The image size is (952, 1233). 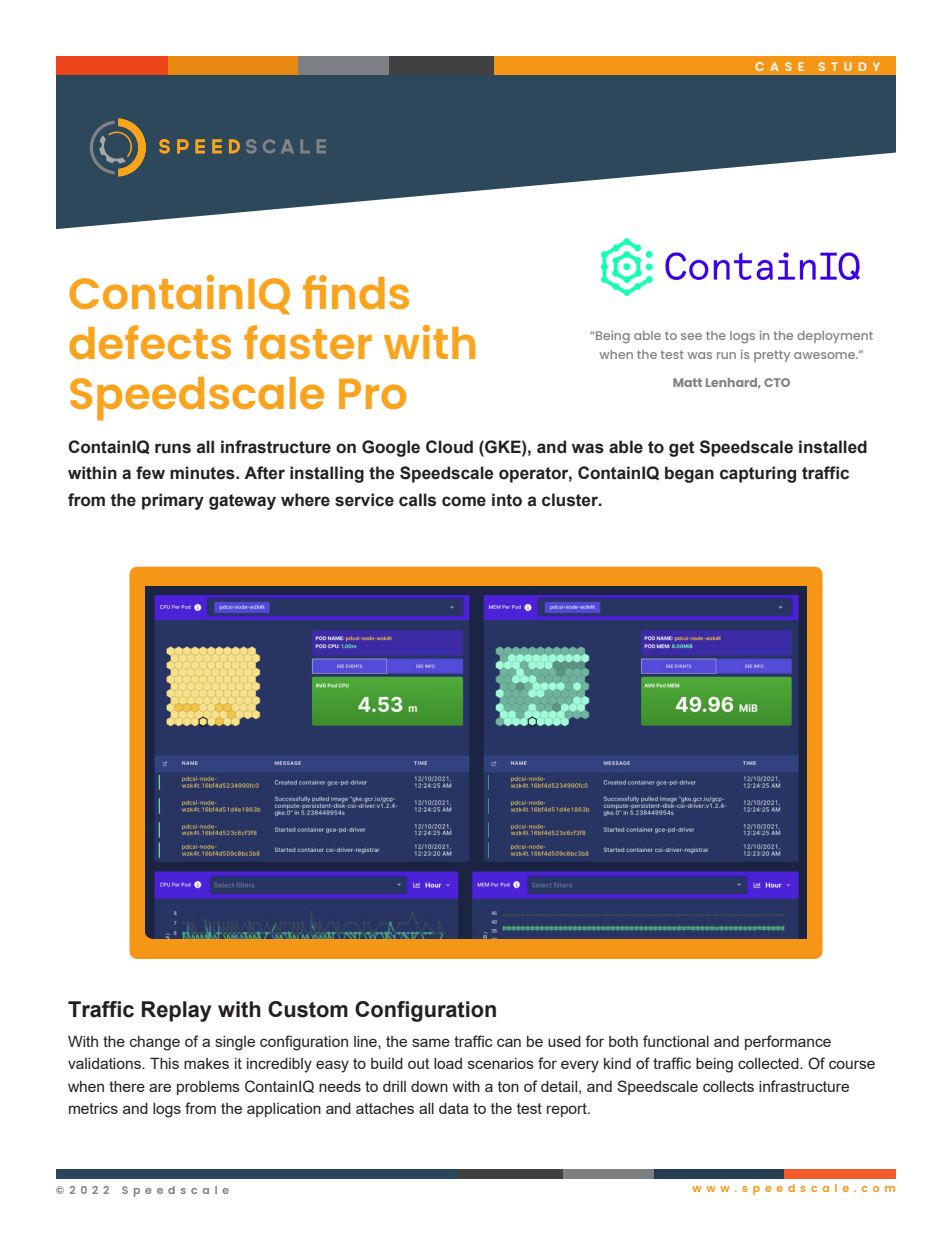 What do you see at coordinates (758, 474) in the page?
I see `capturing` at bounding box center [758, 474].
